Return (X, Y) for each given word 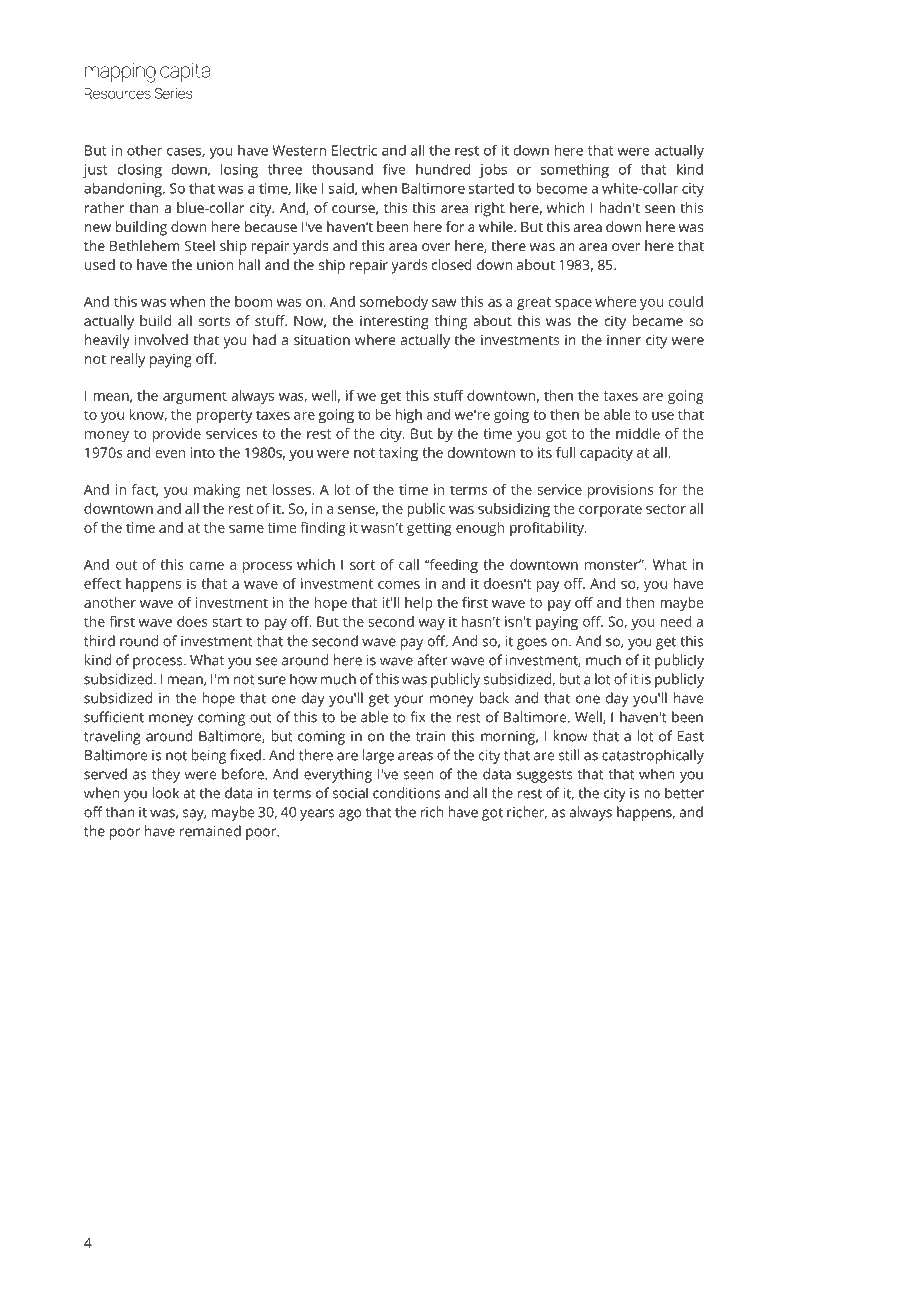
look (166, 793)
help (419, 604)
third (99, 641)
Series (173, 93)
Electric (354, 150)
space (573, 304)
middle (638, 433)
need (676, 621)
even (171, 454)
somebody (394, 303)
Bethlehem (145, 245)
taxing (398, 454)
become (561, 188)
